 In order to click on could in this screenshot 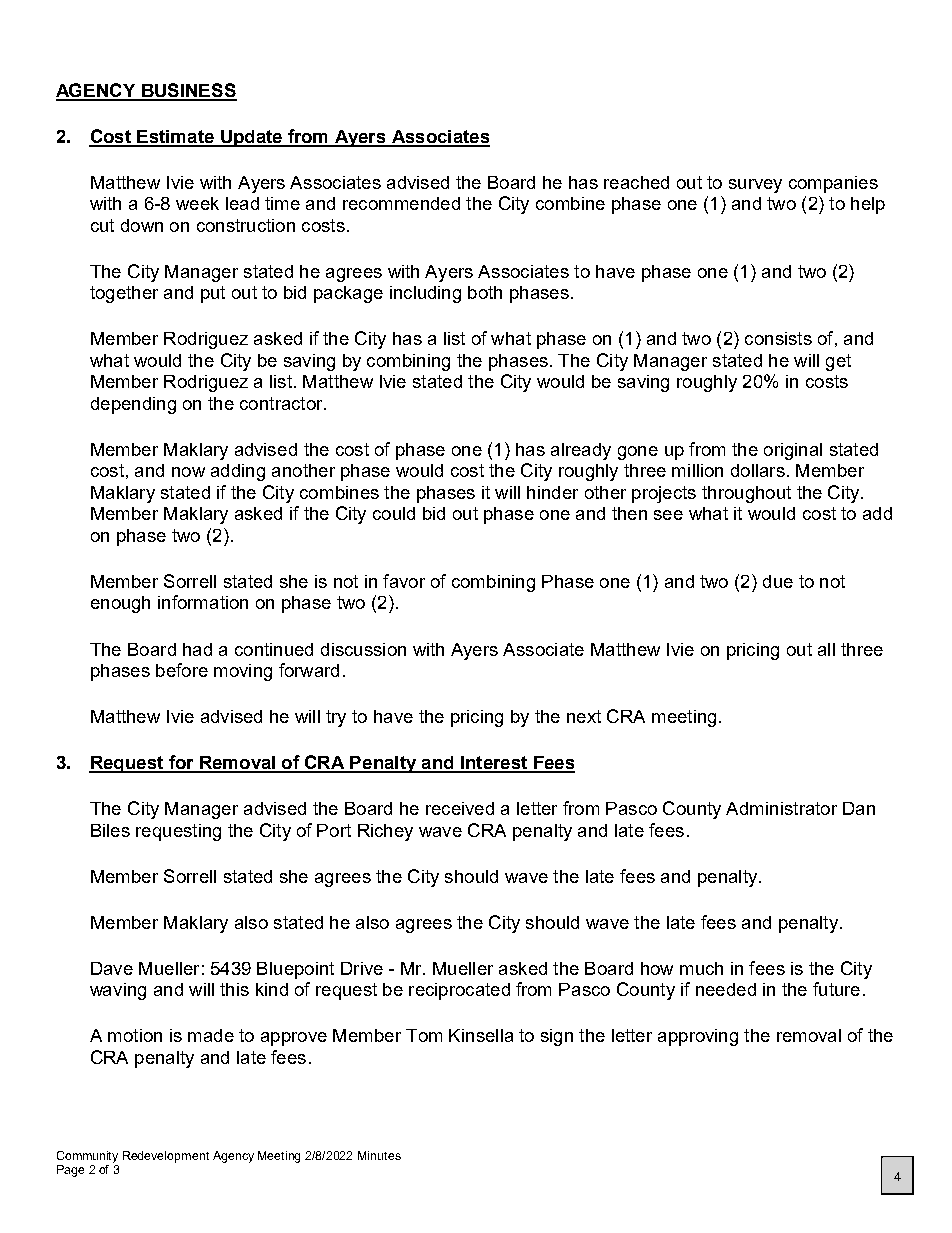, I will do `click(394, 513)`.
